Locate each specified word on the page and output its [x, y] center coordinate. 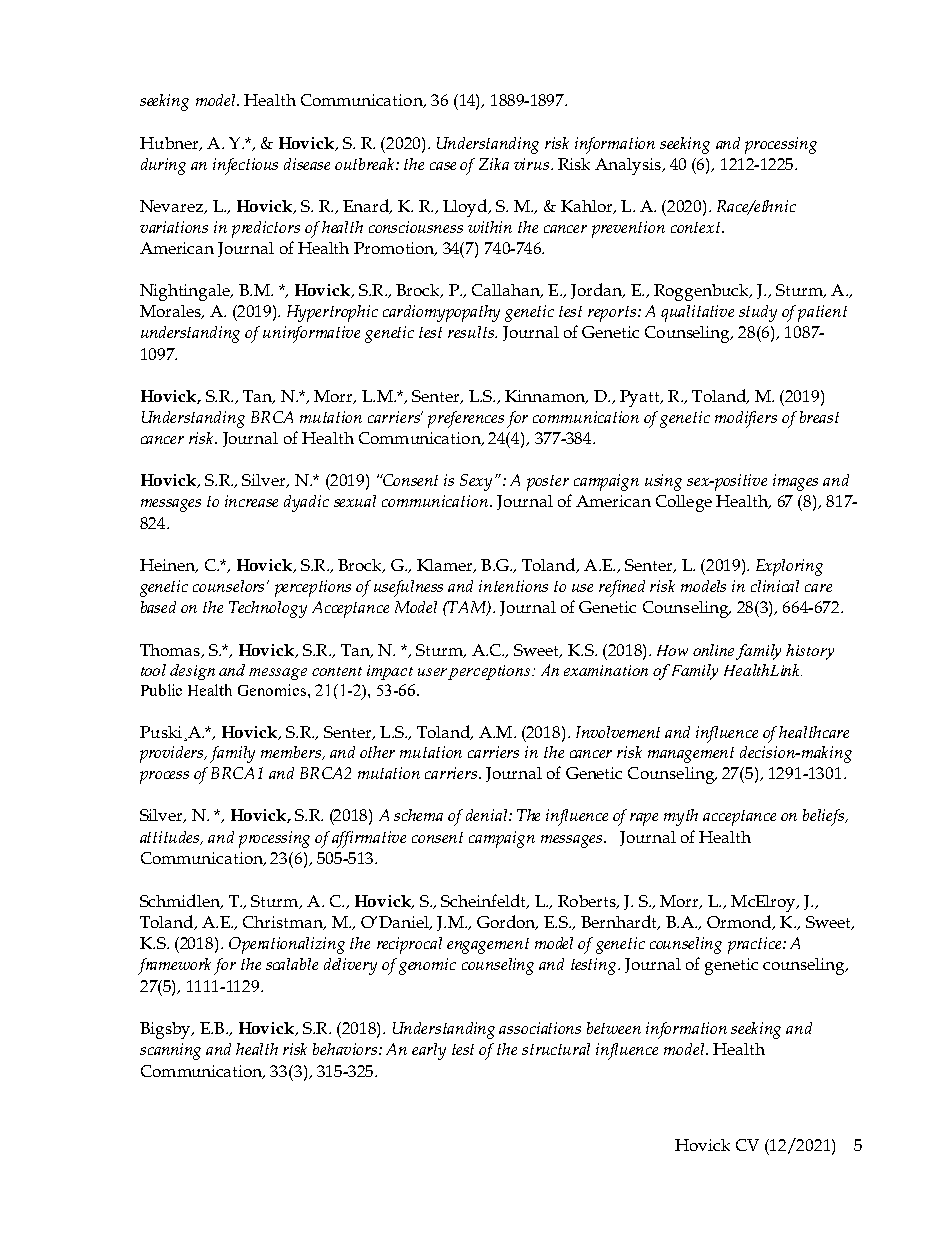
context [697, 227]
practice [756, 945]
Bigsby [166, 1030]
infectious [245, 166]
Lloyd [466, 208]
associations [540, 1028]
